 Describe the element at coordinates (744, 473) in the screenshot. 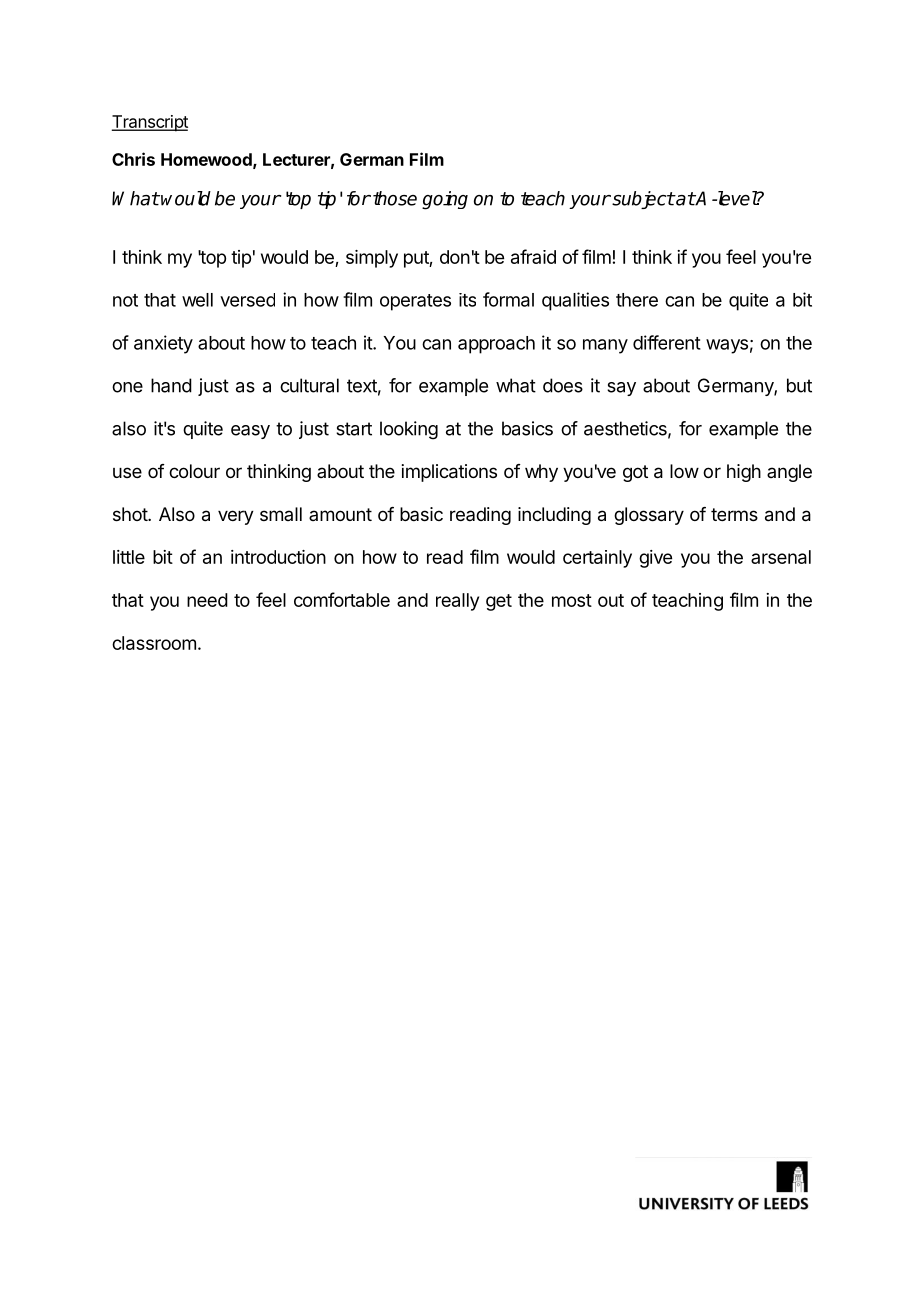

I see `high` at that location.
